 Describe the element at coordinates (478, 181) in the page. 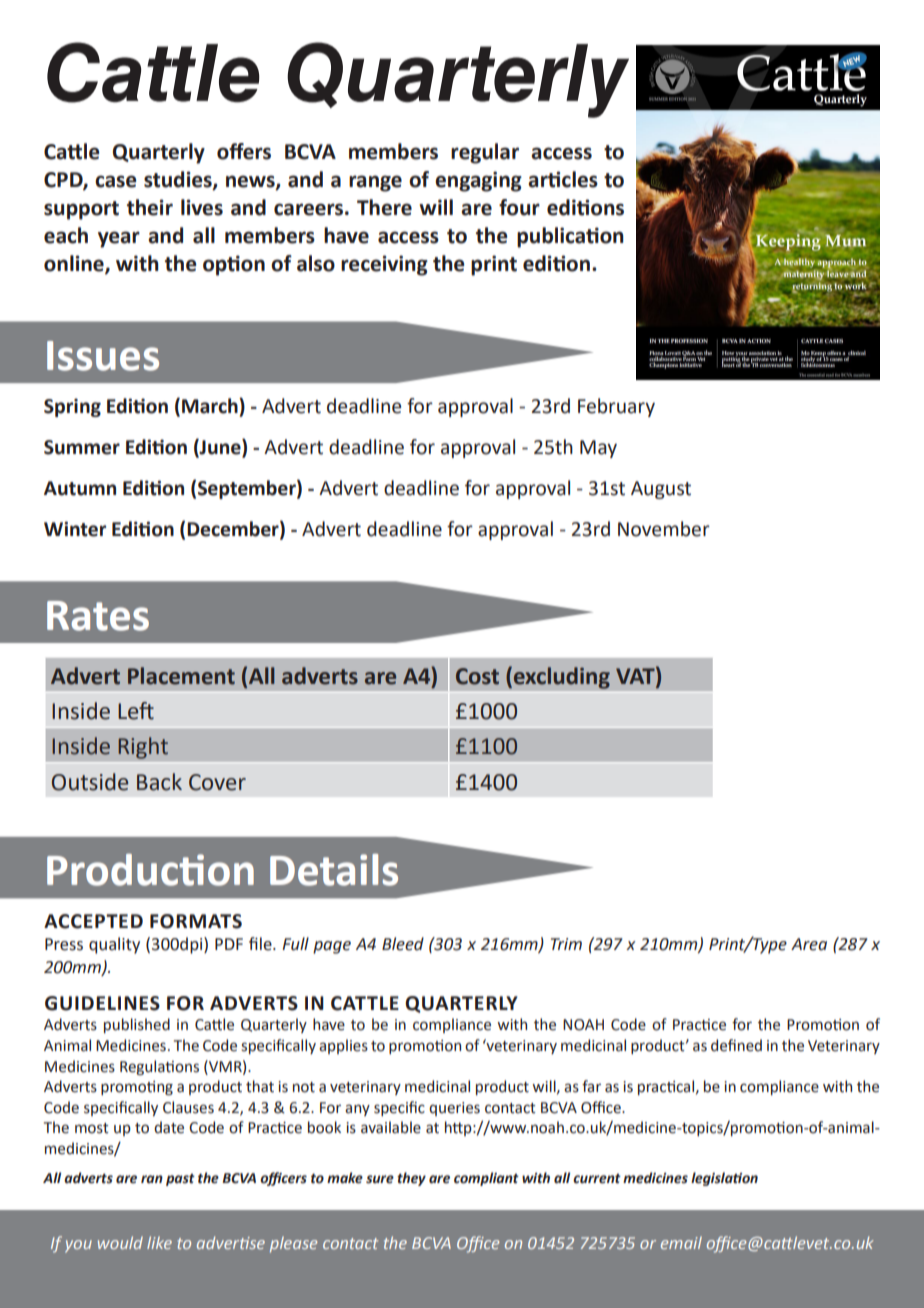

I see `engaging` at that location.
